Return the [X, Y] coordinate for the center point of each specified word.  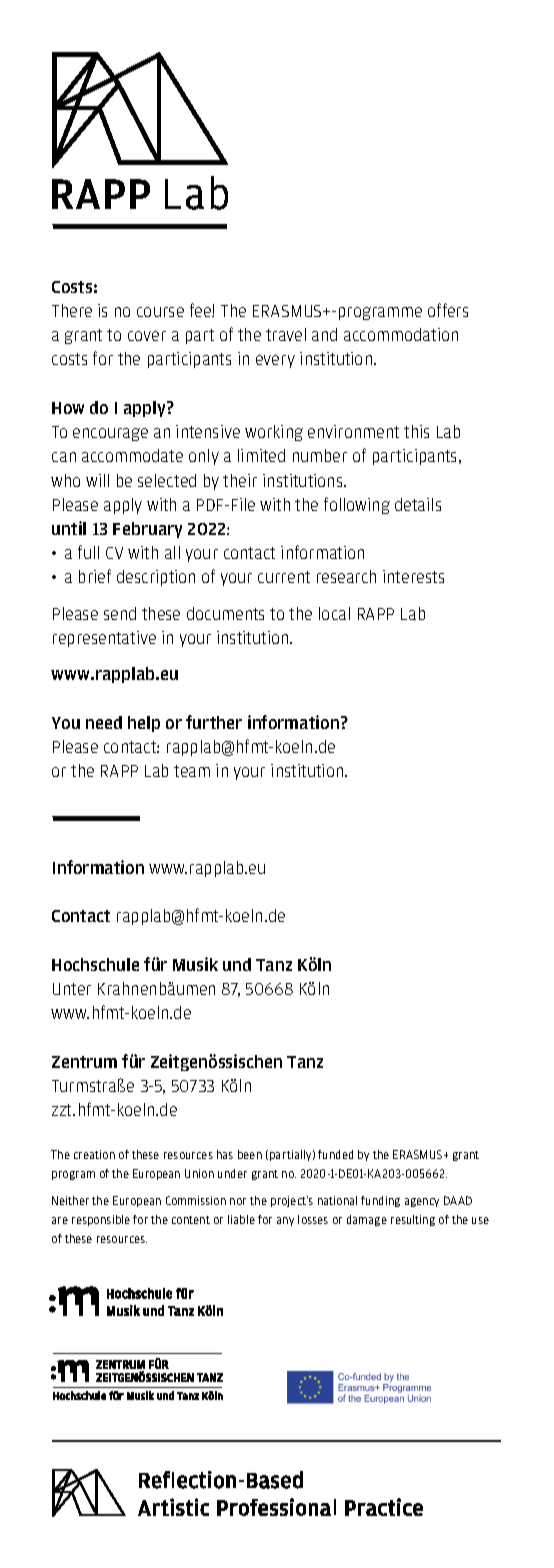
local [334, 613]
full [88, 552]
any [285, 1221]
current [284, 577]
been [250, 1154]
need [104, 722]
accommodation [401, 334]
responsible [101, 1220]
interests [413, 576]
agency [422, 1202]
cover [147, 336]
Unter [72, 989]
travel [286, 334]
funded [335, 1154]
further [214, 722]
